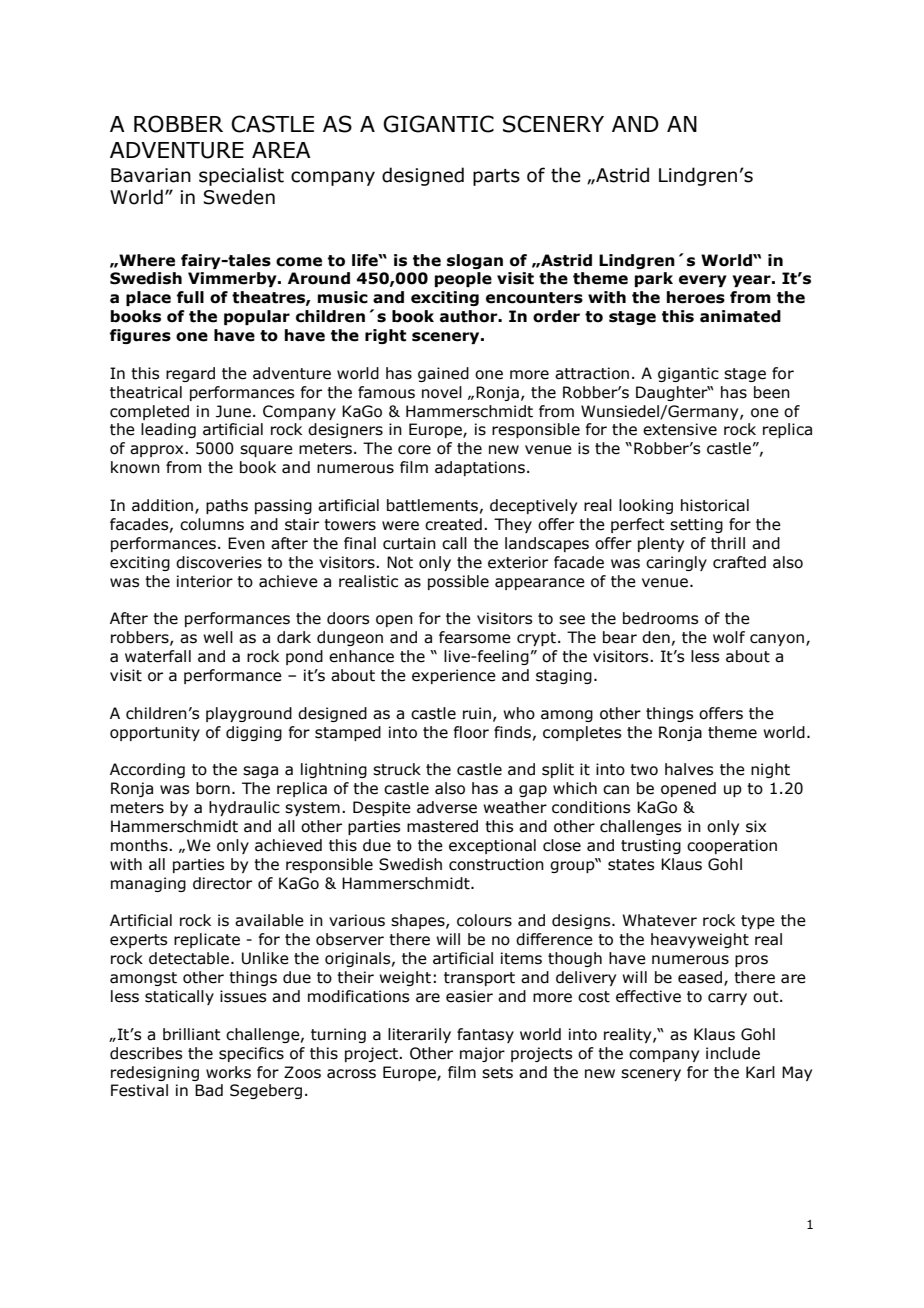 The height and width of the image is (1308, 924). Describe the element at coordinates (477, 713) in the image. I see `ruin` at that location.
